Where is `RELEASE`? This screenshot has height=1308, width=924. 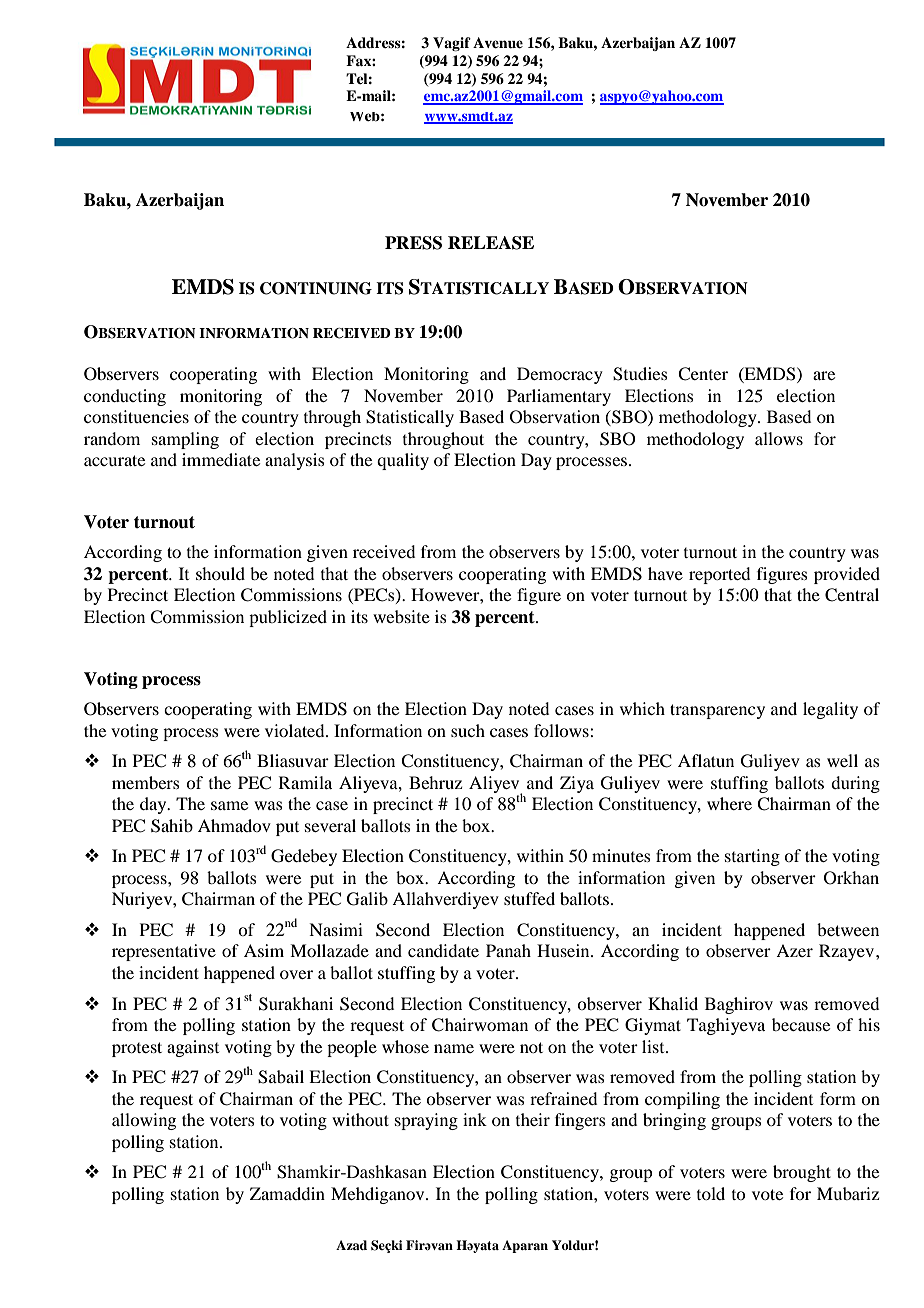
RELEASE is located at coordinates (491, 243).
